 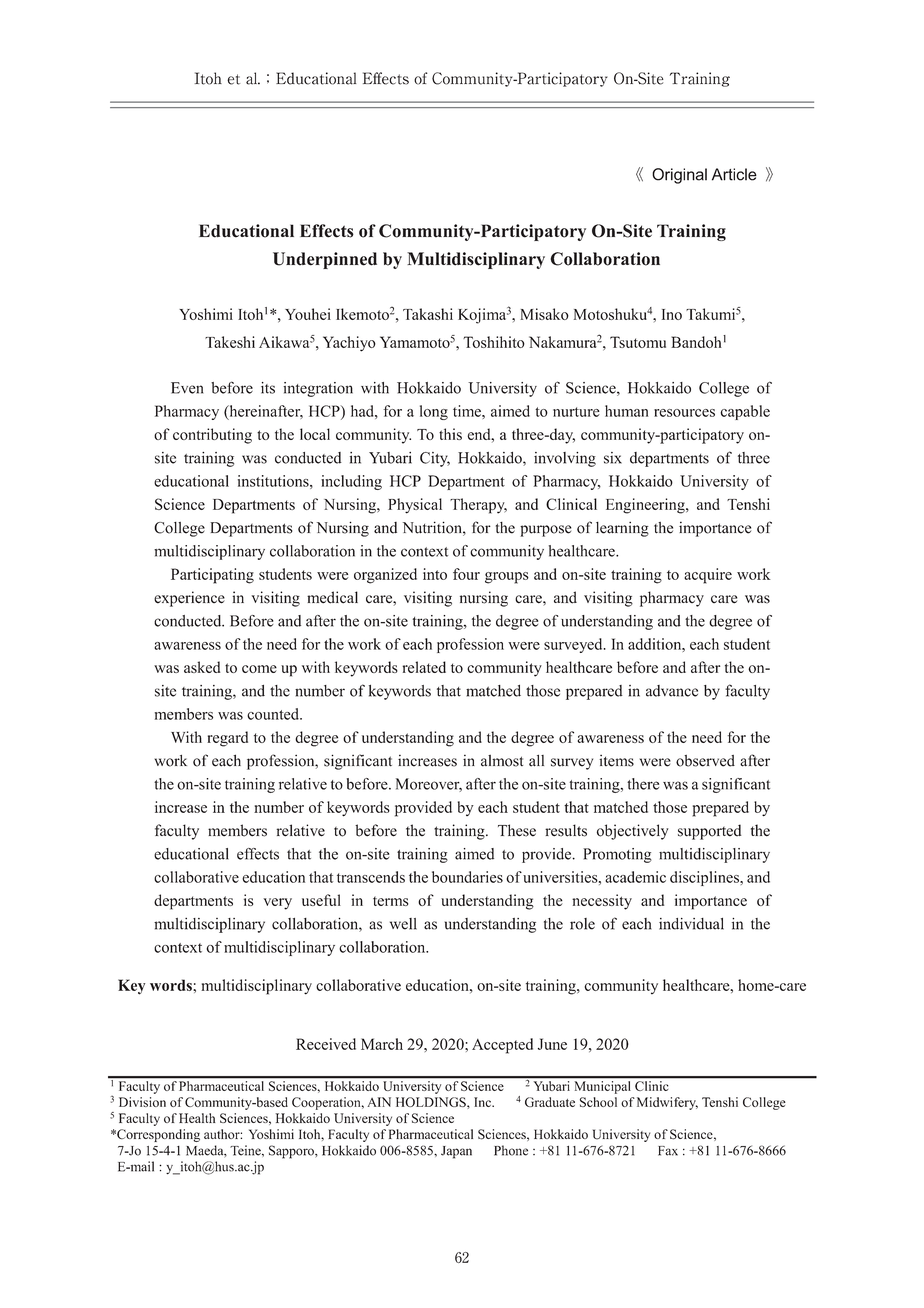 What do you see at coordinates (325, 260) in the document?
I see `Underpinned` at bounding box center [325, 260].
